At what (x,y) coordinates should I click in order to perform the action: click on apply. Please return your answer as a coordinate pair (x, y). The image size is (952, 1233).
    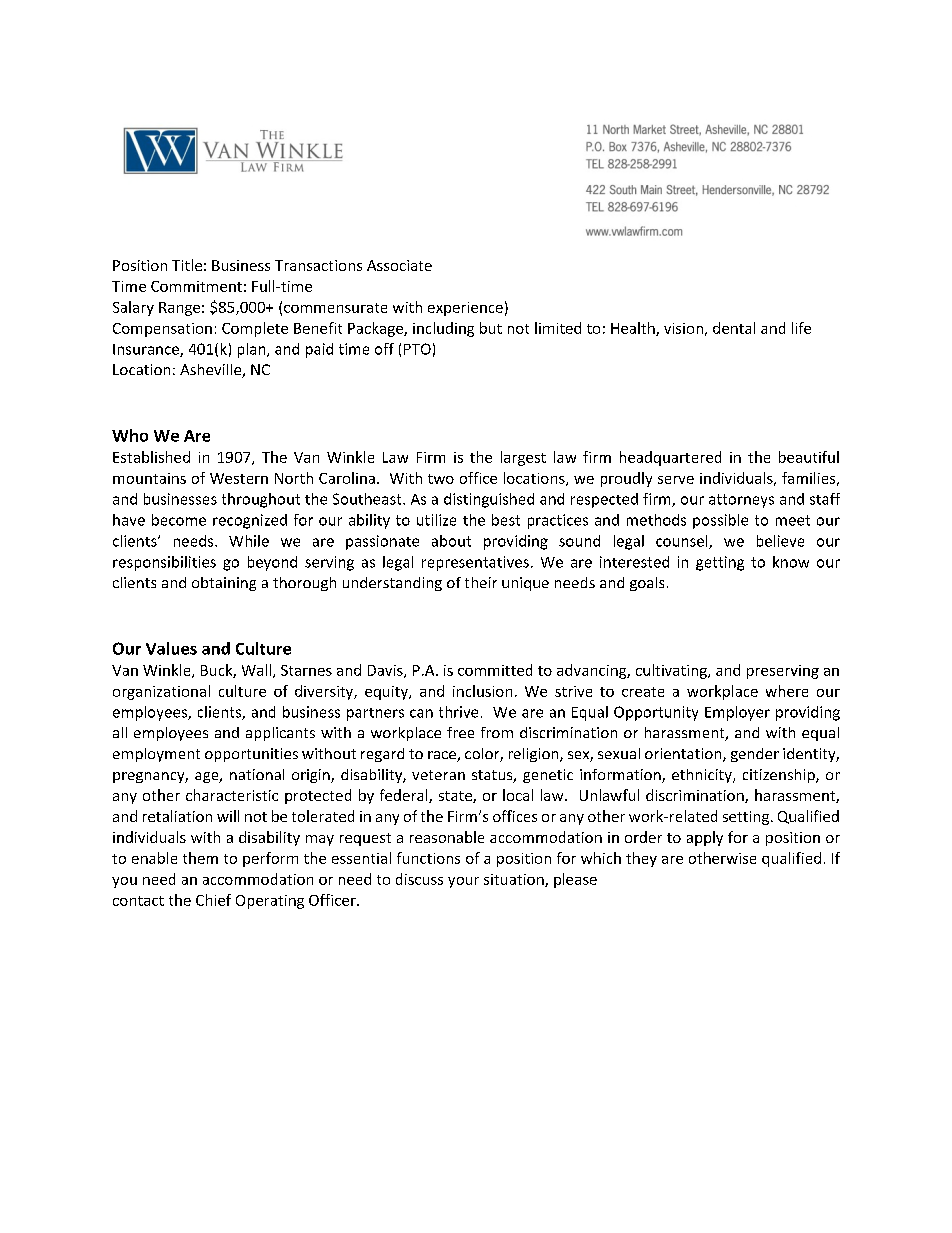
    Looking at the image, I should click on (705, 838).
